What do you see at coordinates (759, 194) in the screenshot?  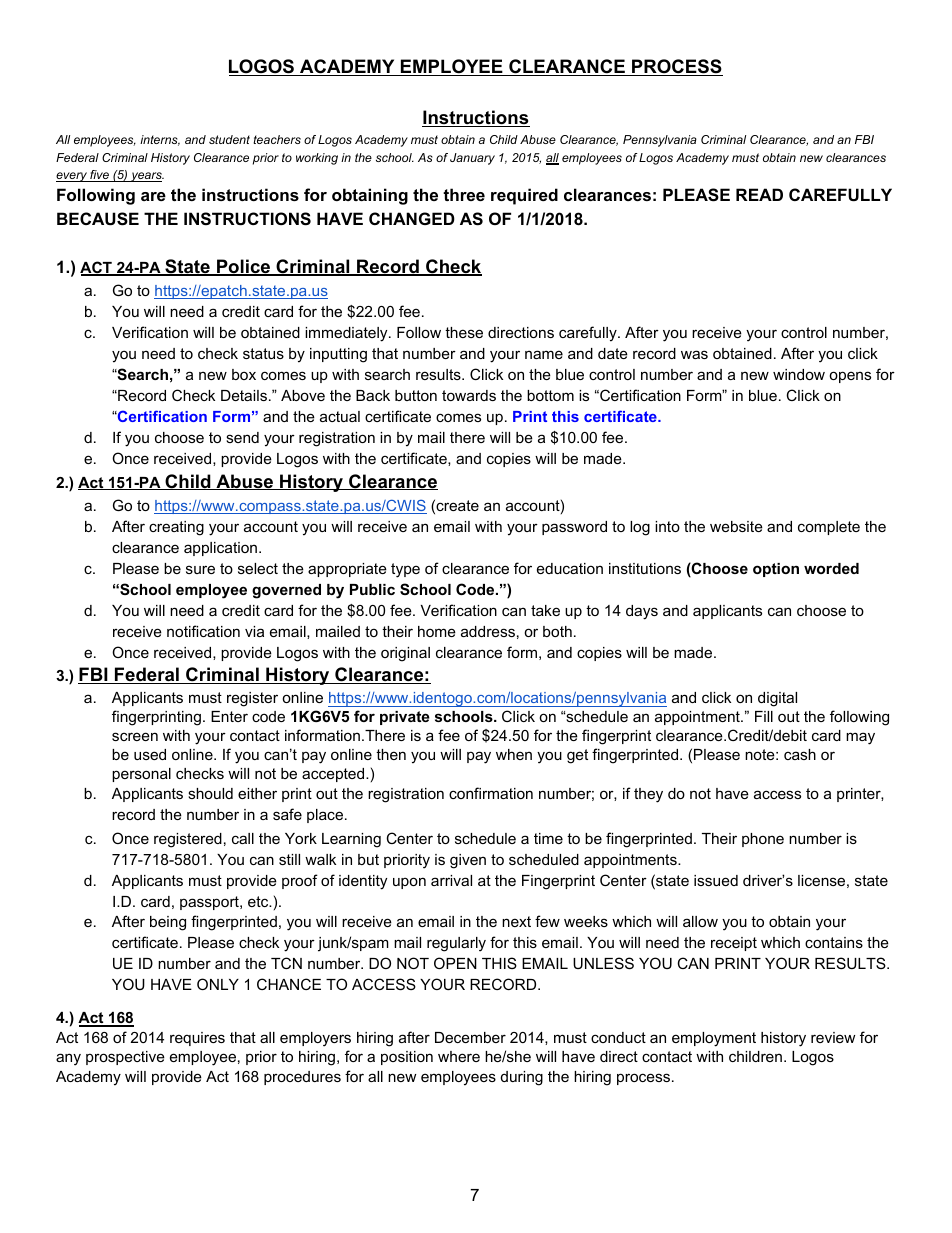 I see `READ` at bounding box center [759, 194].
